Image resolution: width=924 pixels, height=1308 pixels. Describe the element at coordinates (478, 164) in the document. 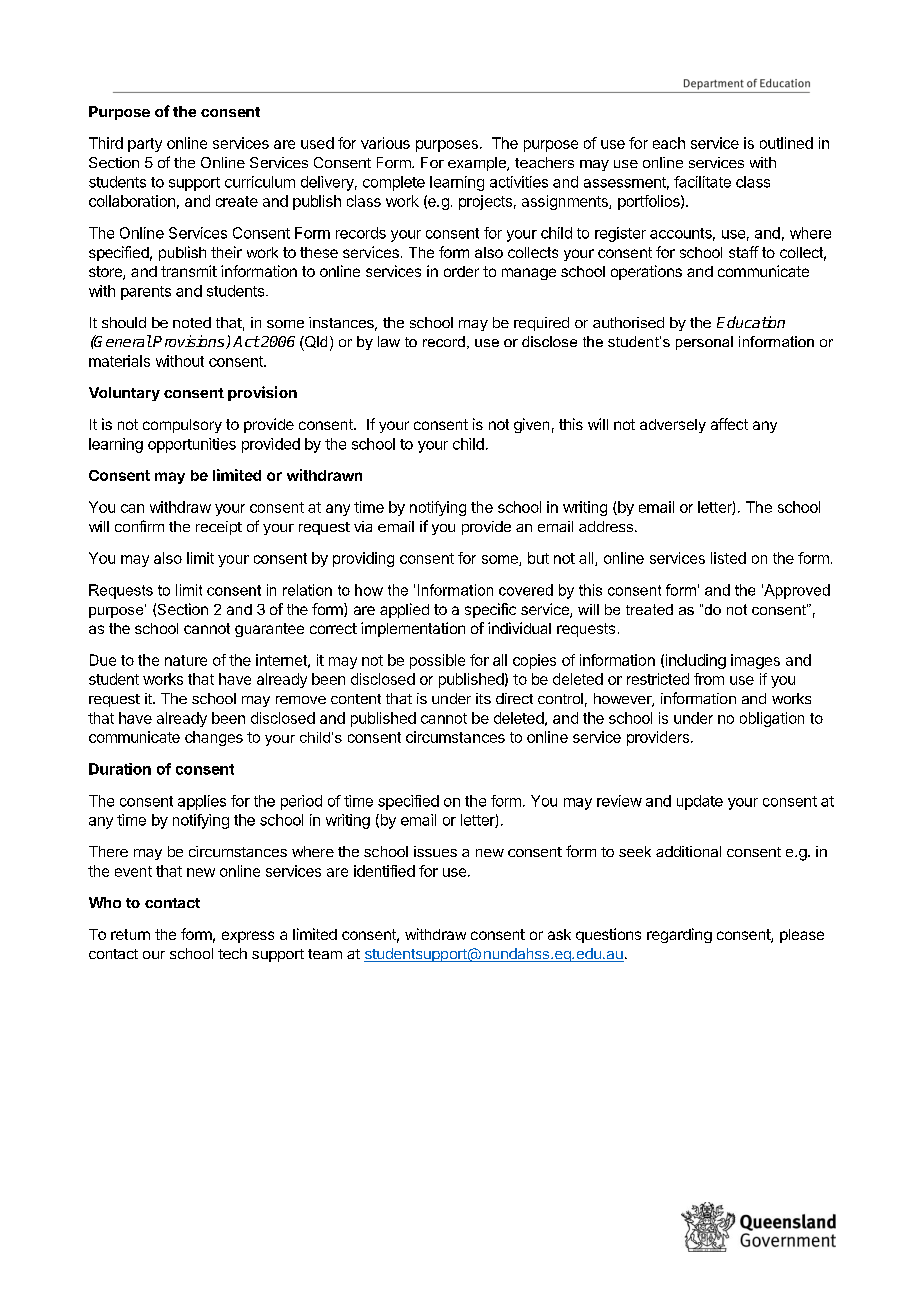

I see `example` at that location.
